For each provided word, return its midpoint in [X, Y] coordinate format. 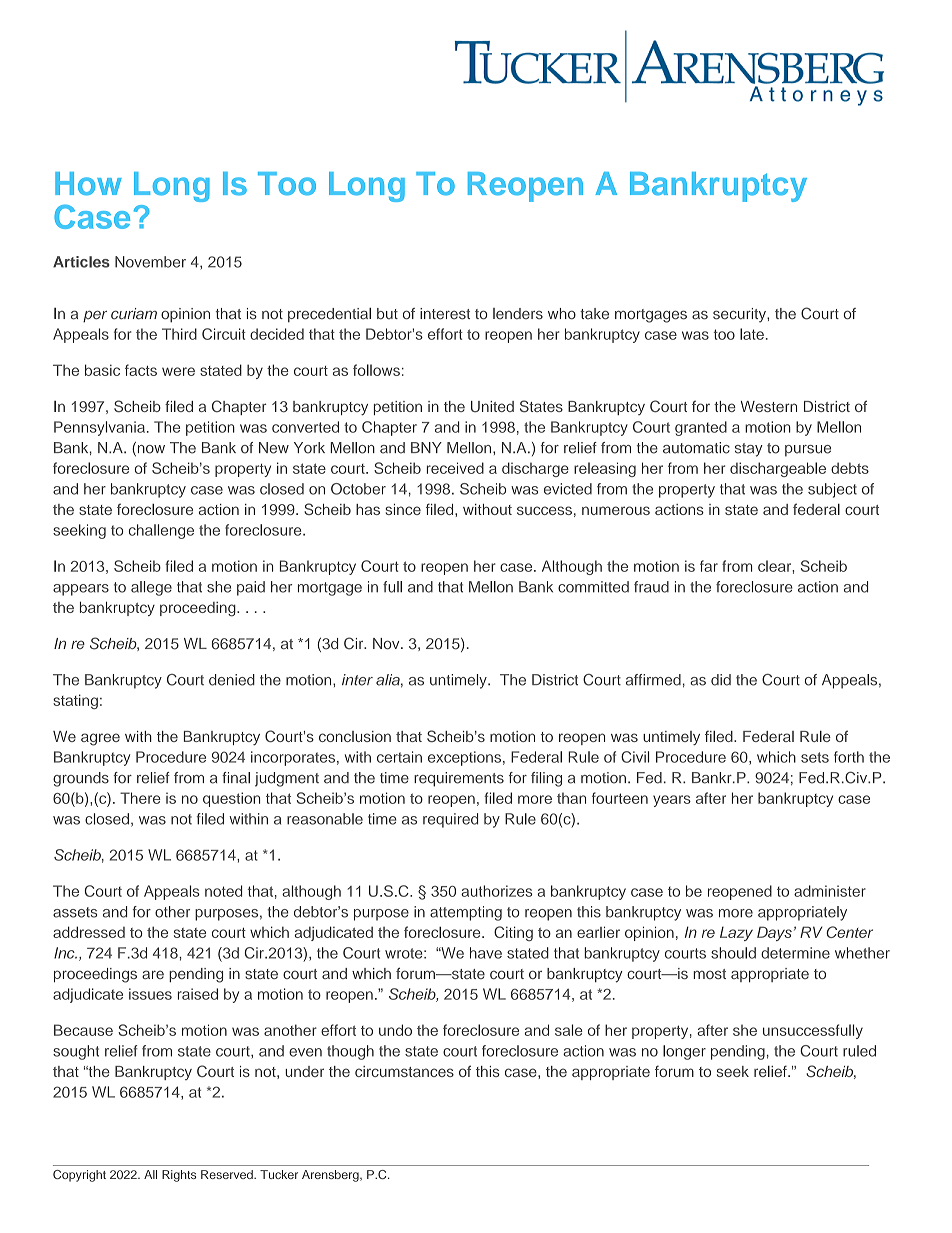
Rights [179, 1176]
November [150, 262]
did [721, 680]
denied [232, 680]
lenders [518, 314]
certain [399, 757]
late [752, 334]
